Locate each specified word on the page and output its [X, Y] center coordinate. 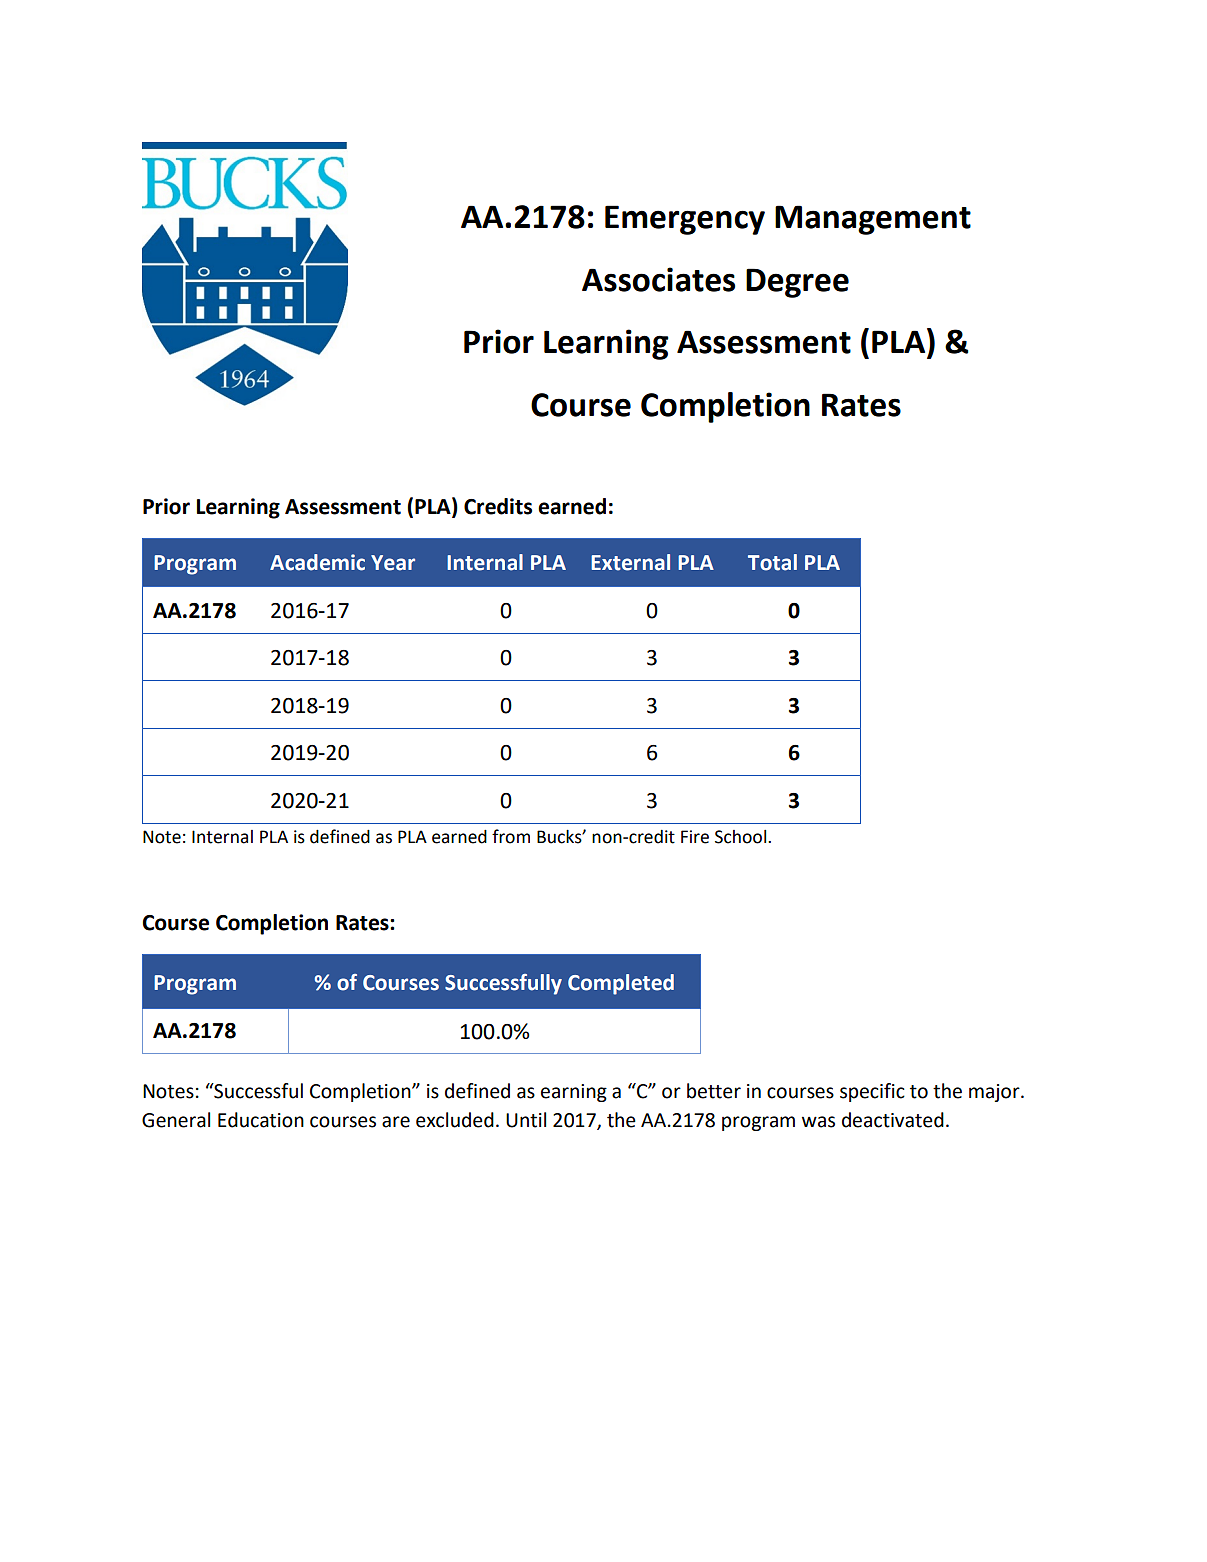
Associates [658, 279]
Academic [317, 562]
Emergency [685, 220]
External [630, 562]
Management [873, 220]
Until [526, 1120]
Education [261, 1120]
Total [772, 562]
